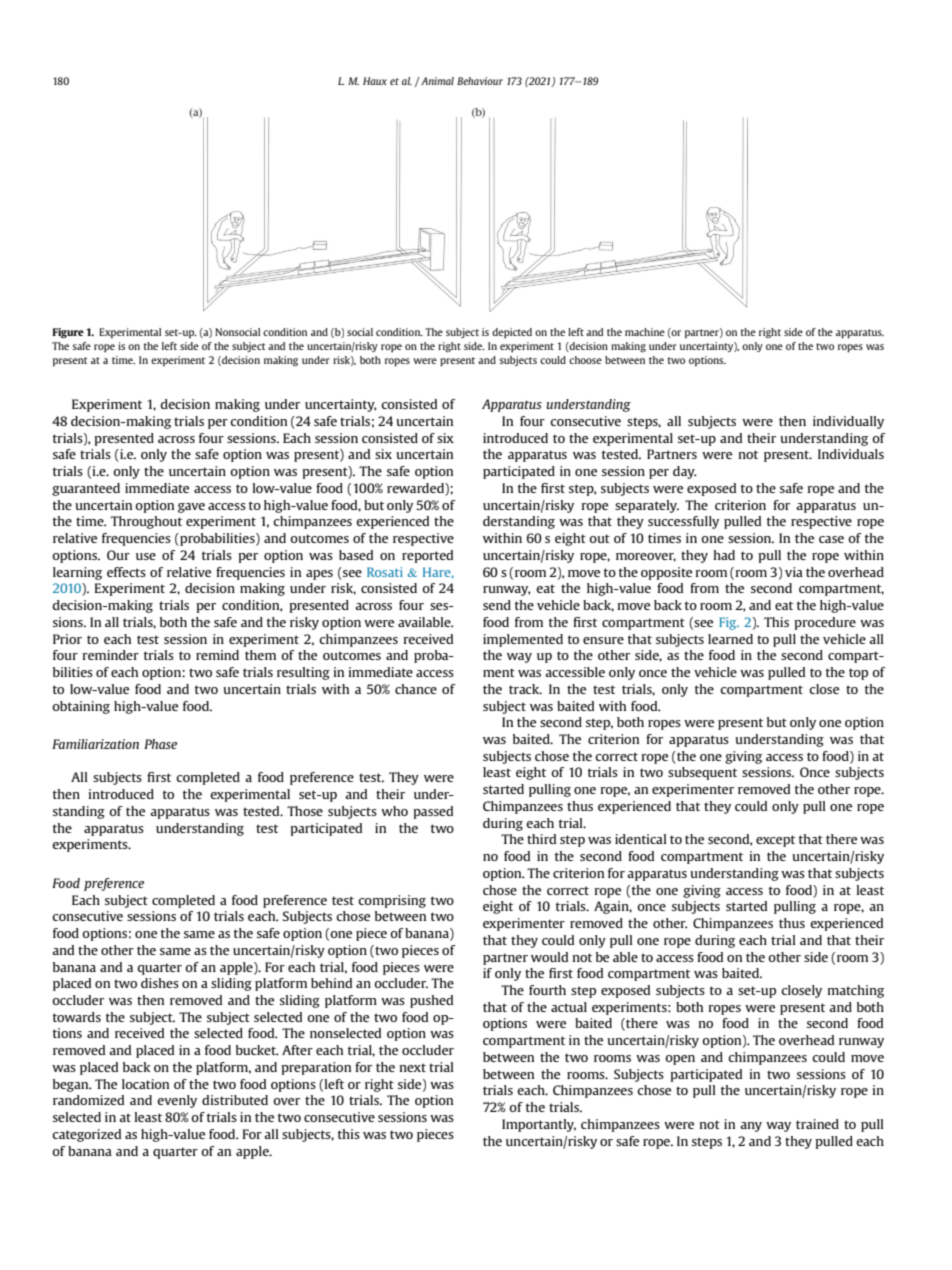  Describe the element at coordinates (480, 81) in the screenshot. I see `Behaviour` at that location.
